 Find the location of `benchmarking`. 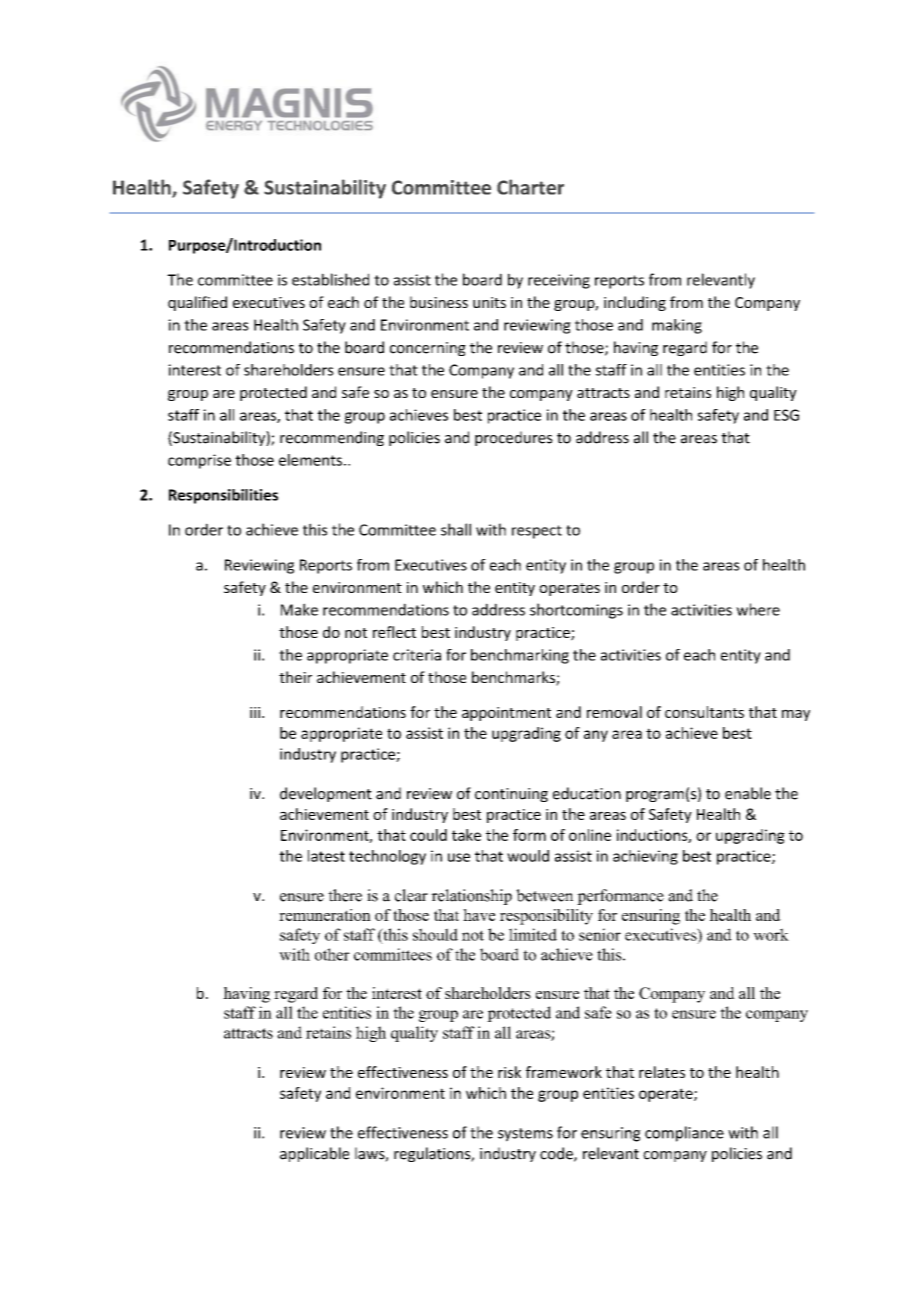

benchmarking is located at coordinates (520, 656).
